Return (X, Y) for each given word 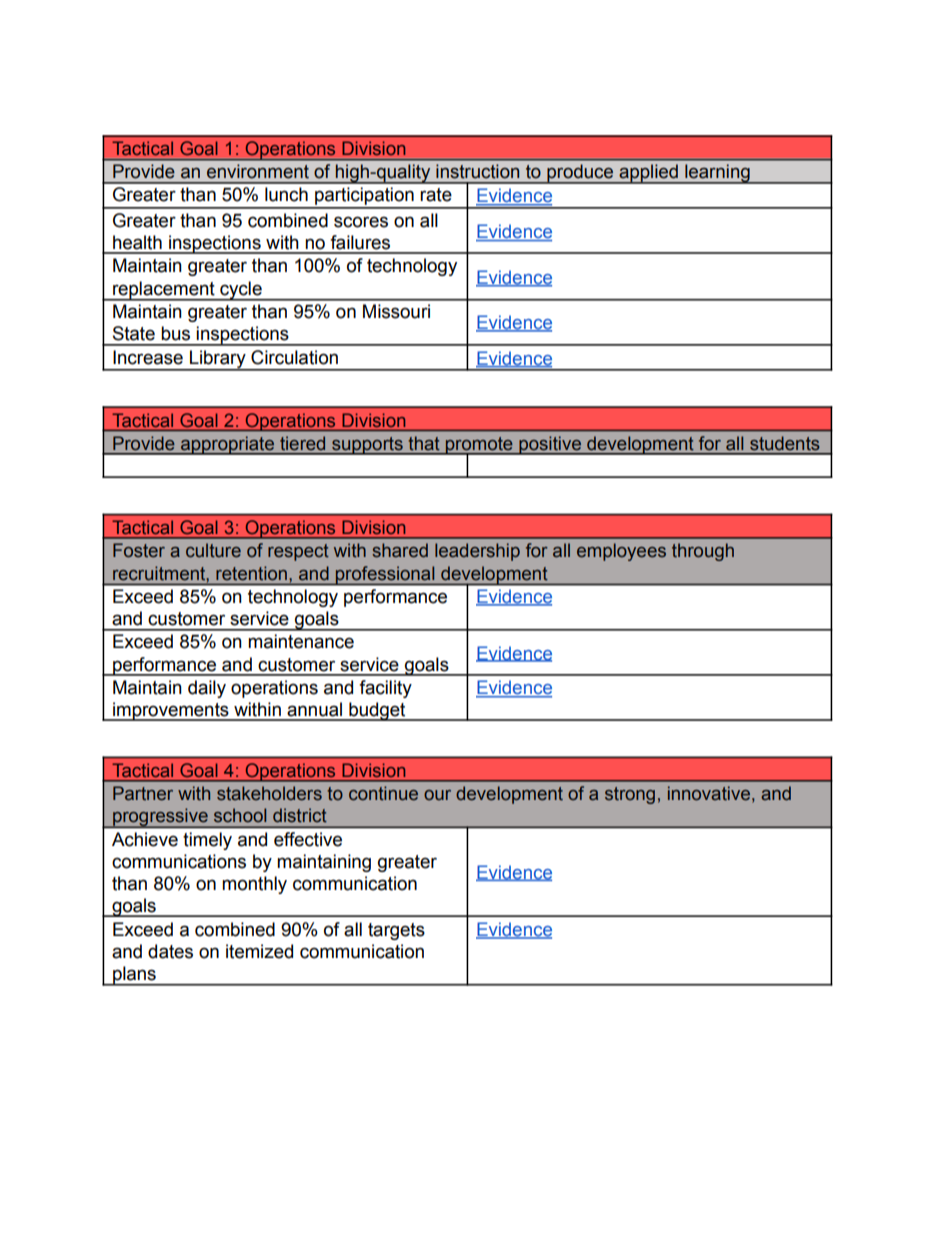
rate (436, 195)
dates (170, 951)
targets (396, 931)
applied (648, 174)
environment (258, 171)
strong (630, 795)
